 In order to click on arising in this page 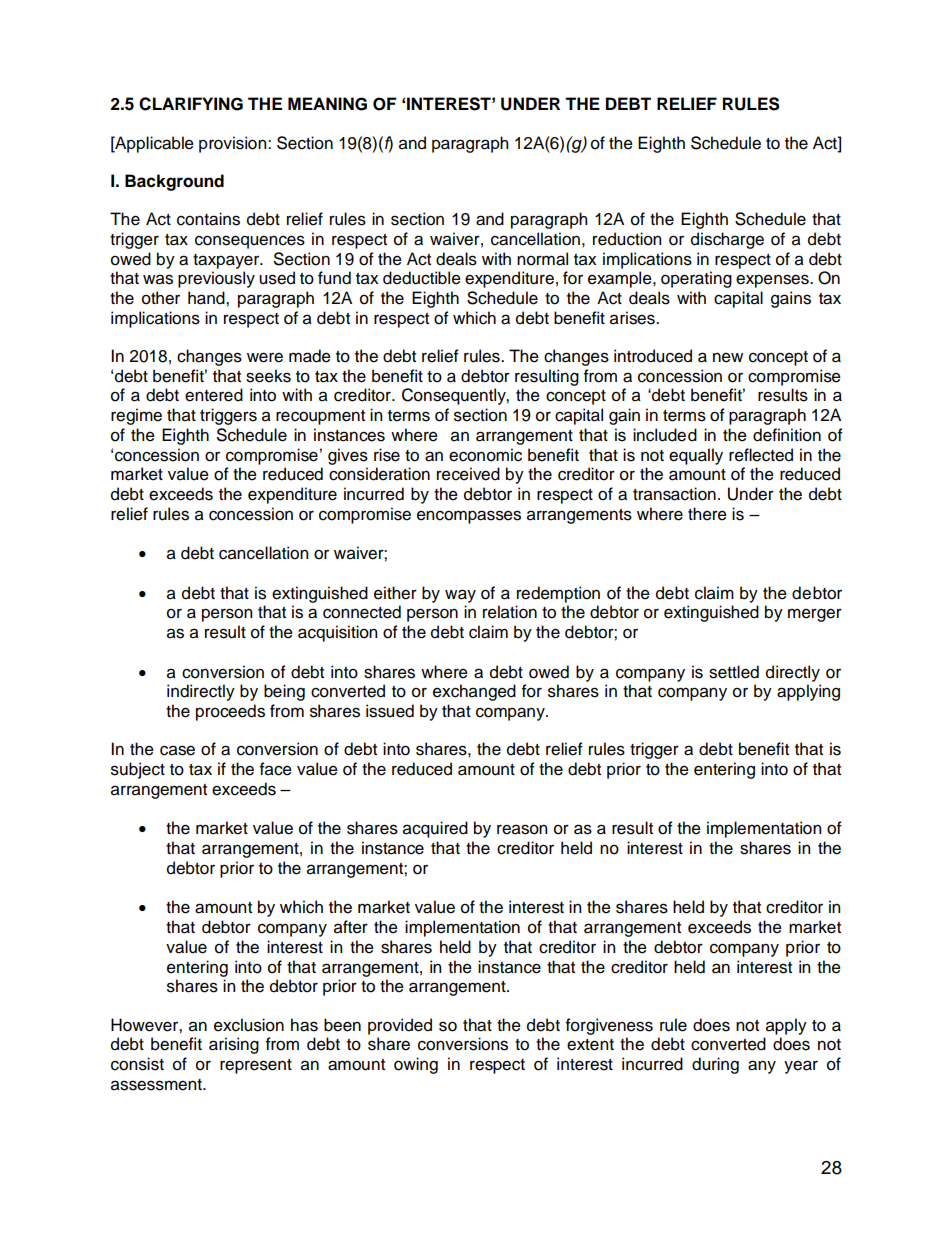, I will do `click(234, 1045)`.
